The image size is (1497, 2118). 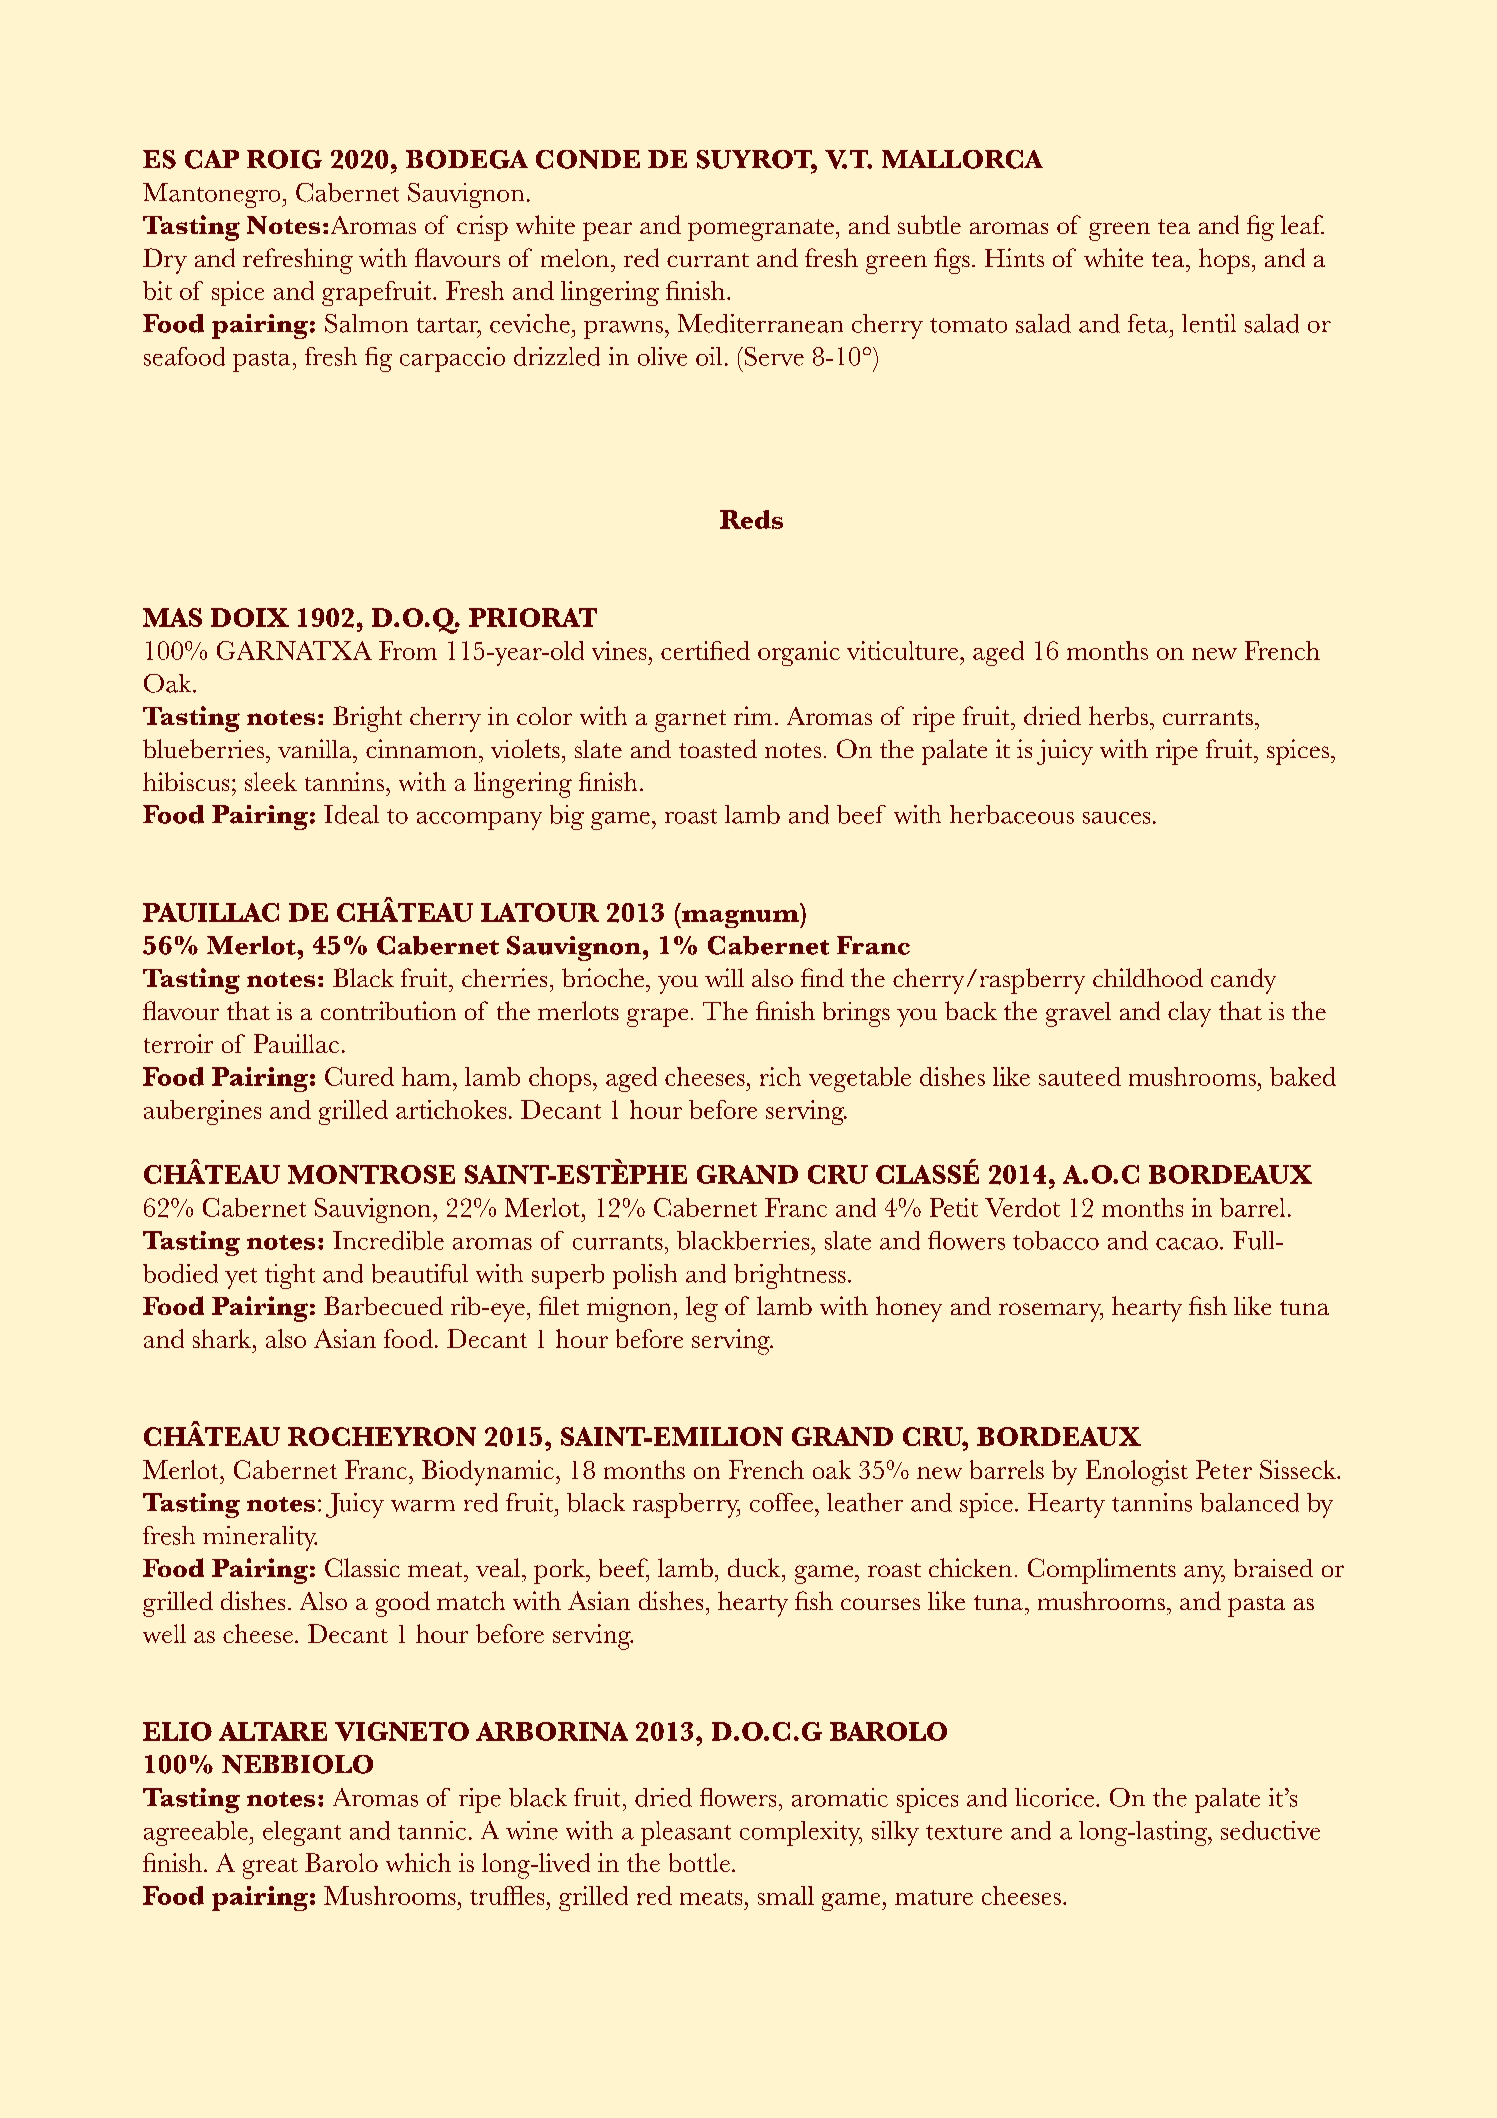 What do you see at coordinates (260, 1538) in the page?
I see `minerality` at bounding box center [260, 1538].
